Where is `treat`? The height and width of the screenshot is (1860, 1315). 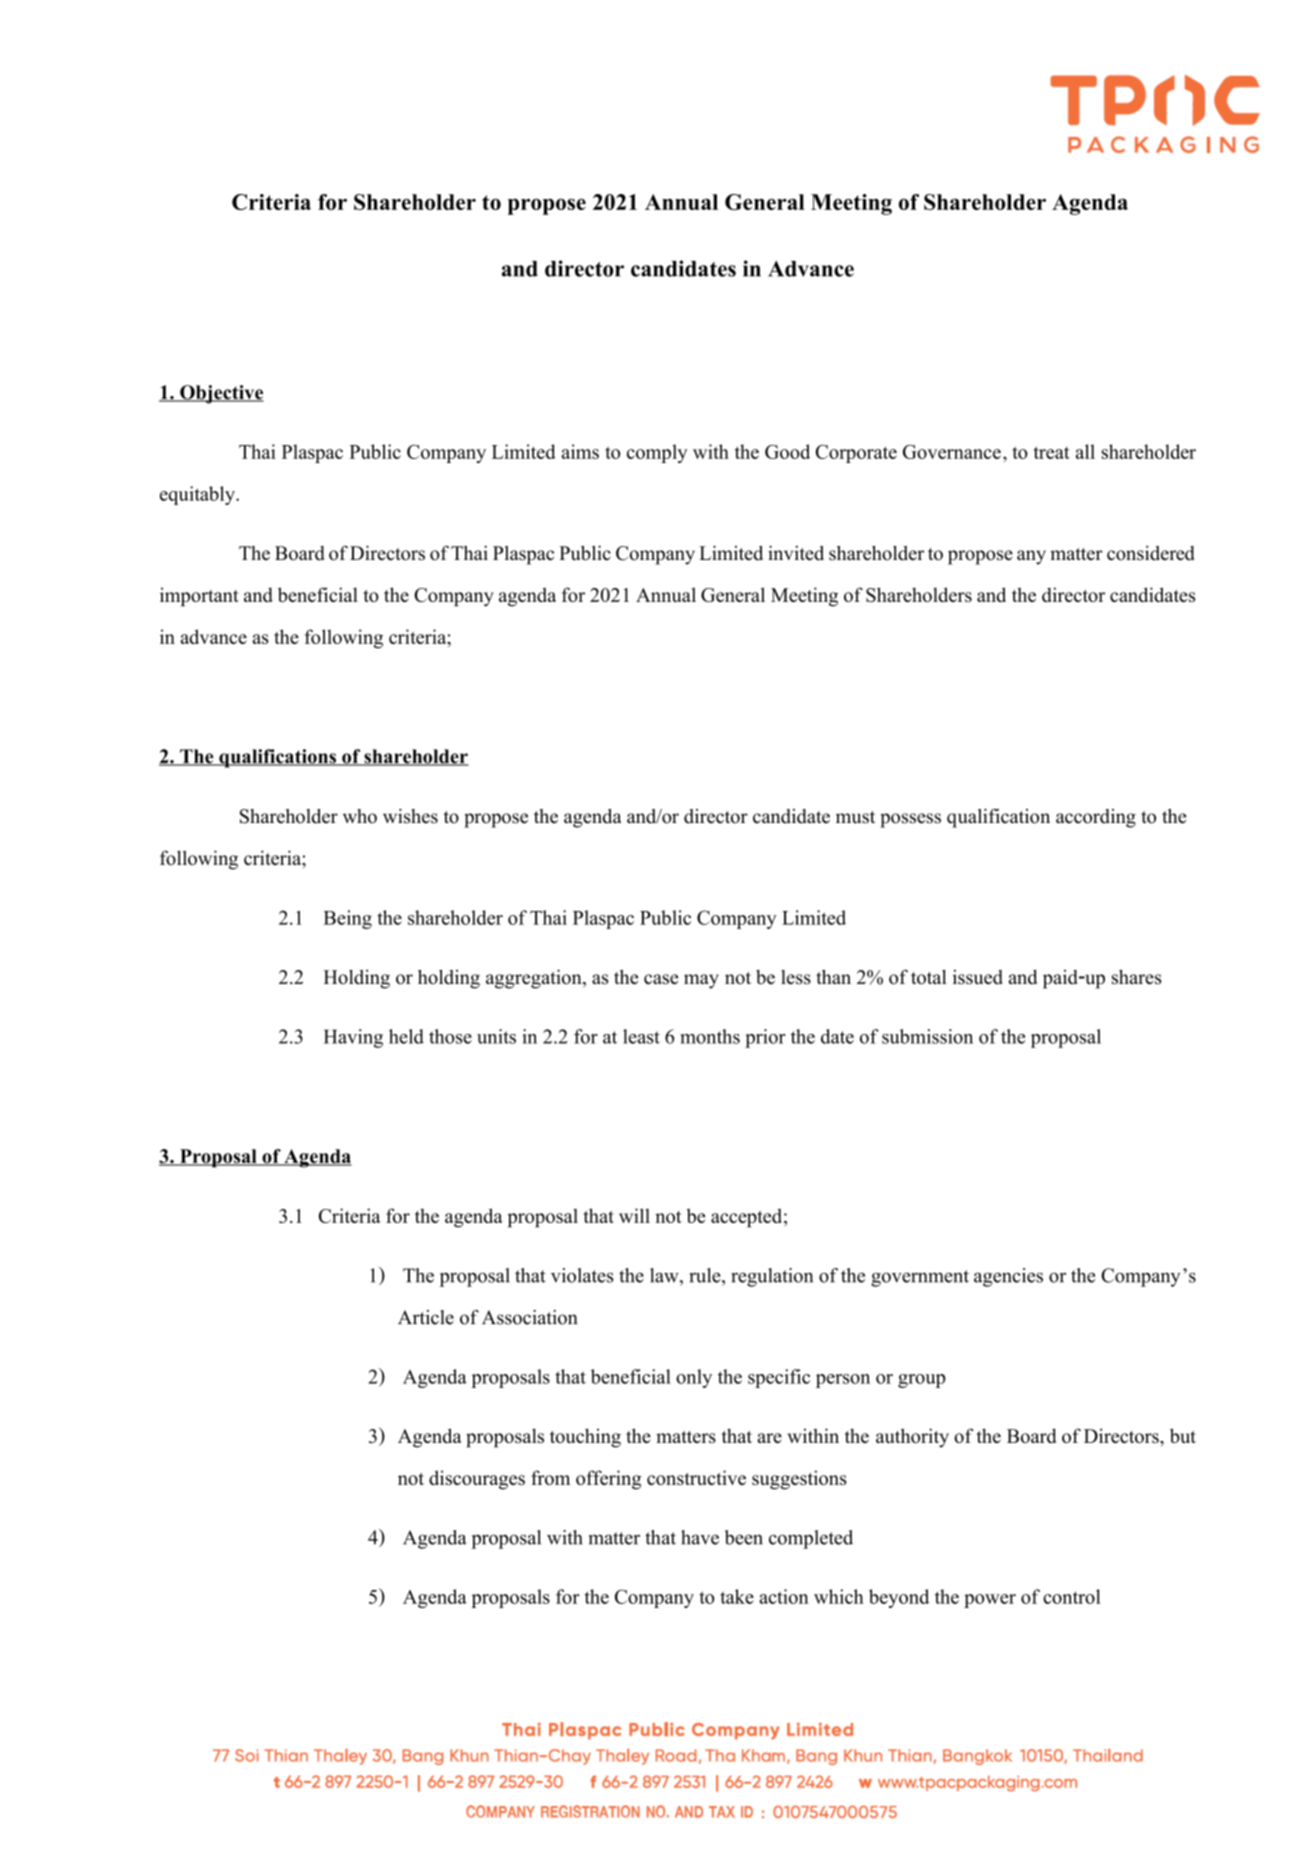
treat is located at coordinates (1052, 452).
